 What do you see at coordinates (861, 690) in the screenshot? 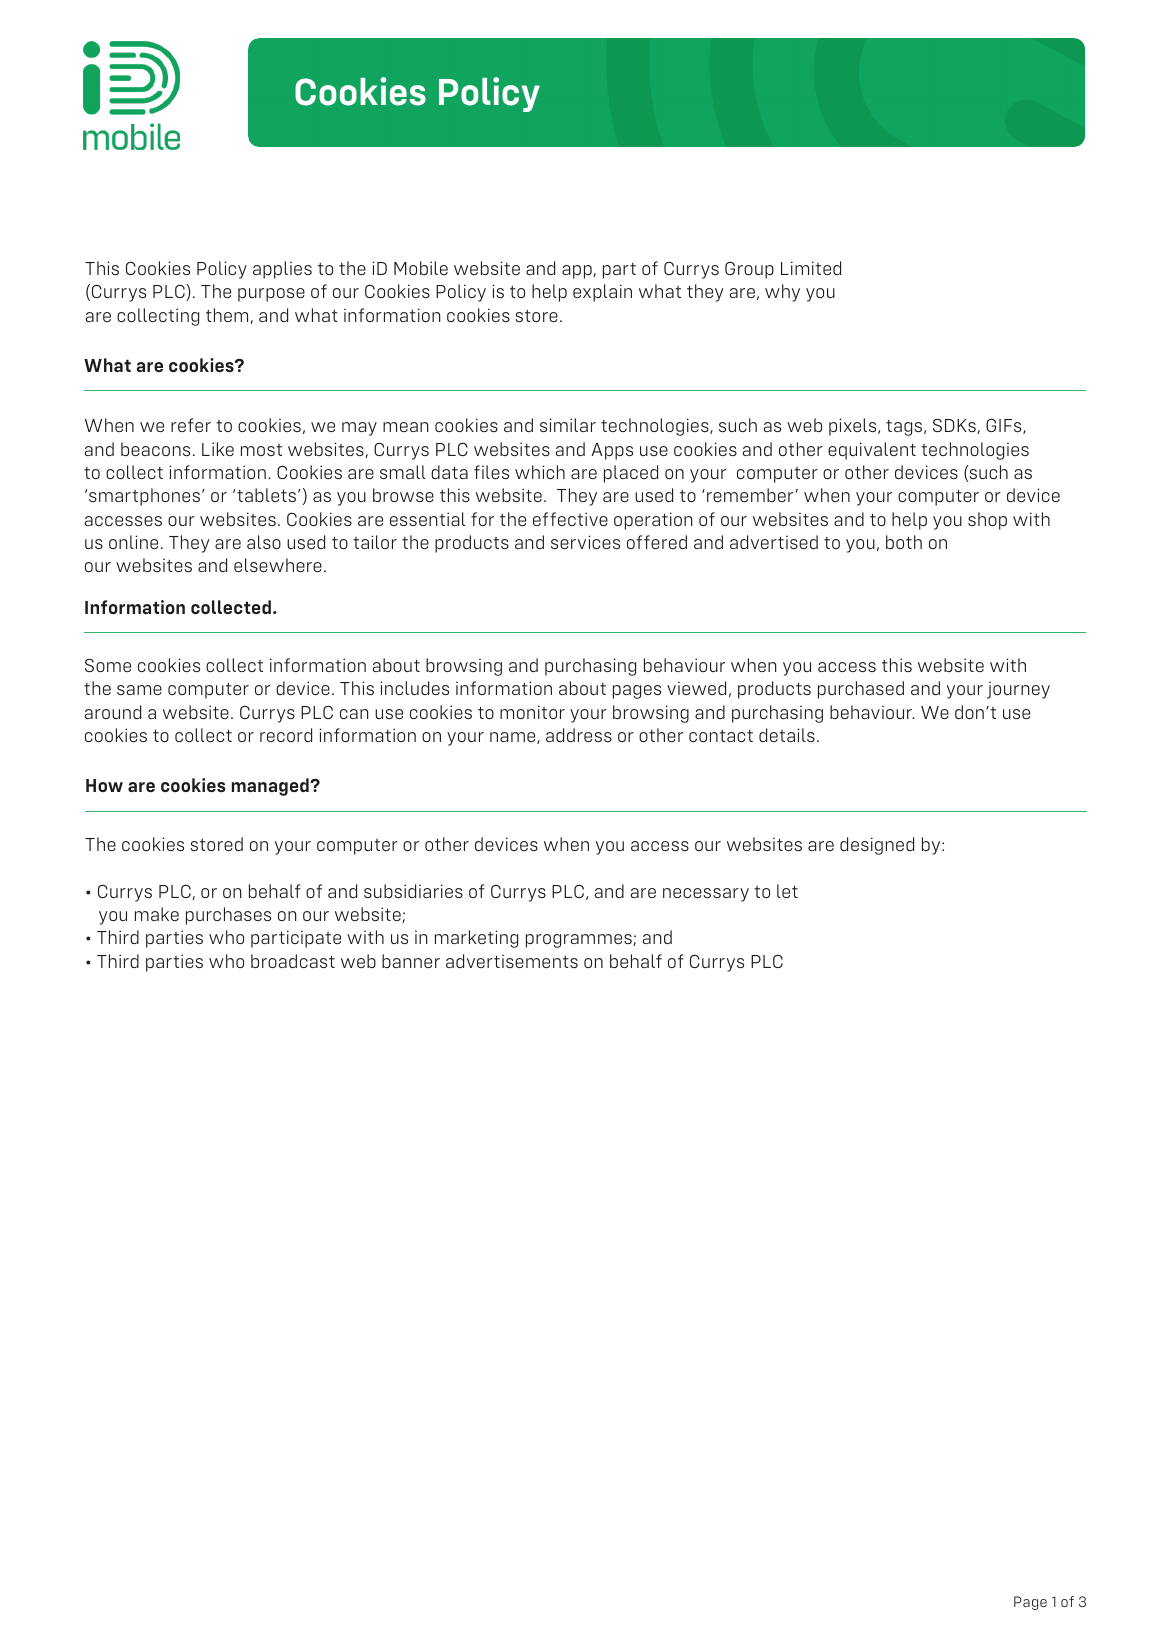
I see `purchased` at bounding box center [861, 690].
